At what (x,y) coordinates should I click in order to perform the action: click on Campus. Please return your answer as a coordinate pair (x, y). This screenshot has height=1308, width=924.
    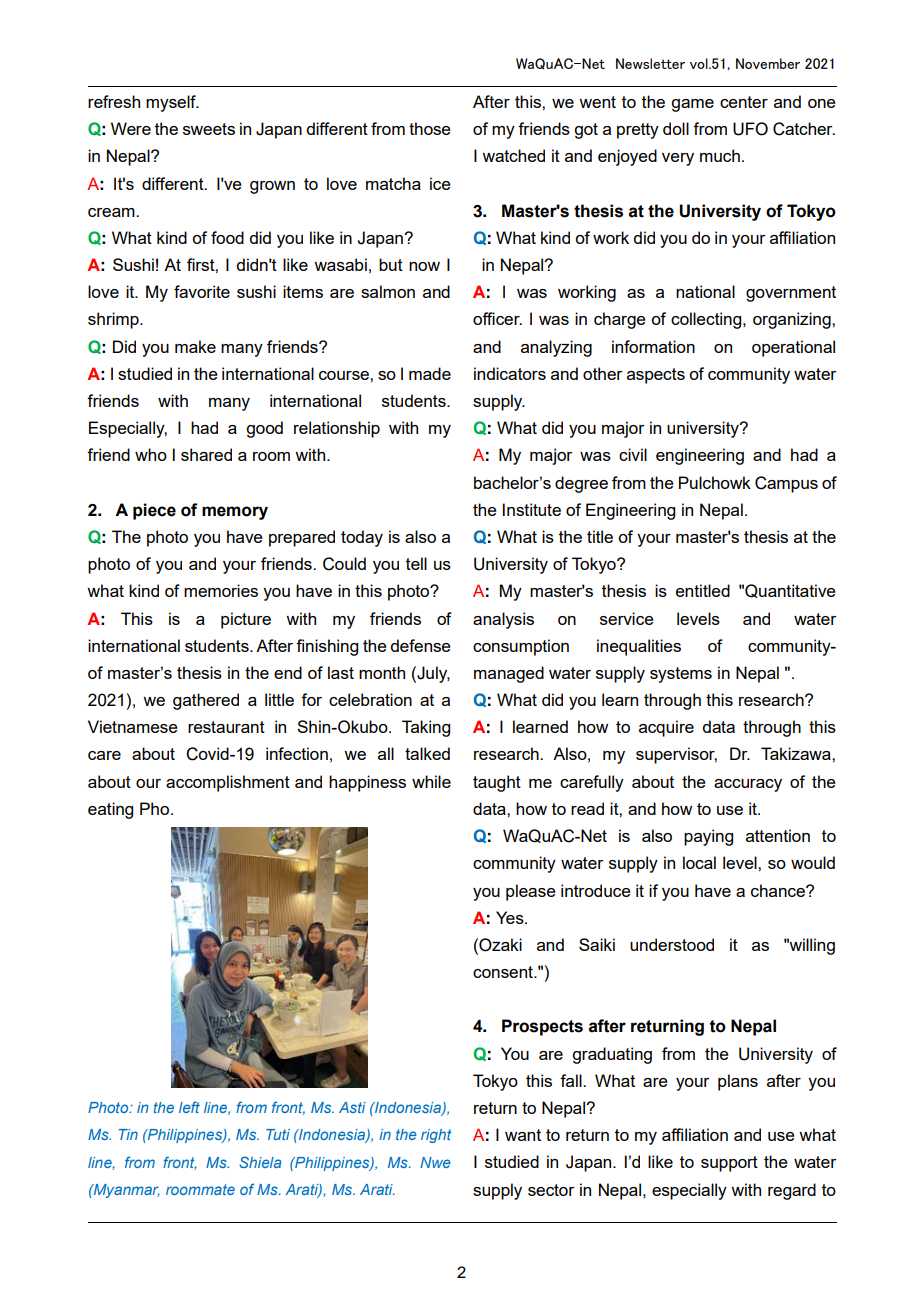
    Looking at the image, I should click on (786, 484).
